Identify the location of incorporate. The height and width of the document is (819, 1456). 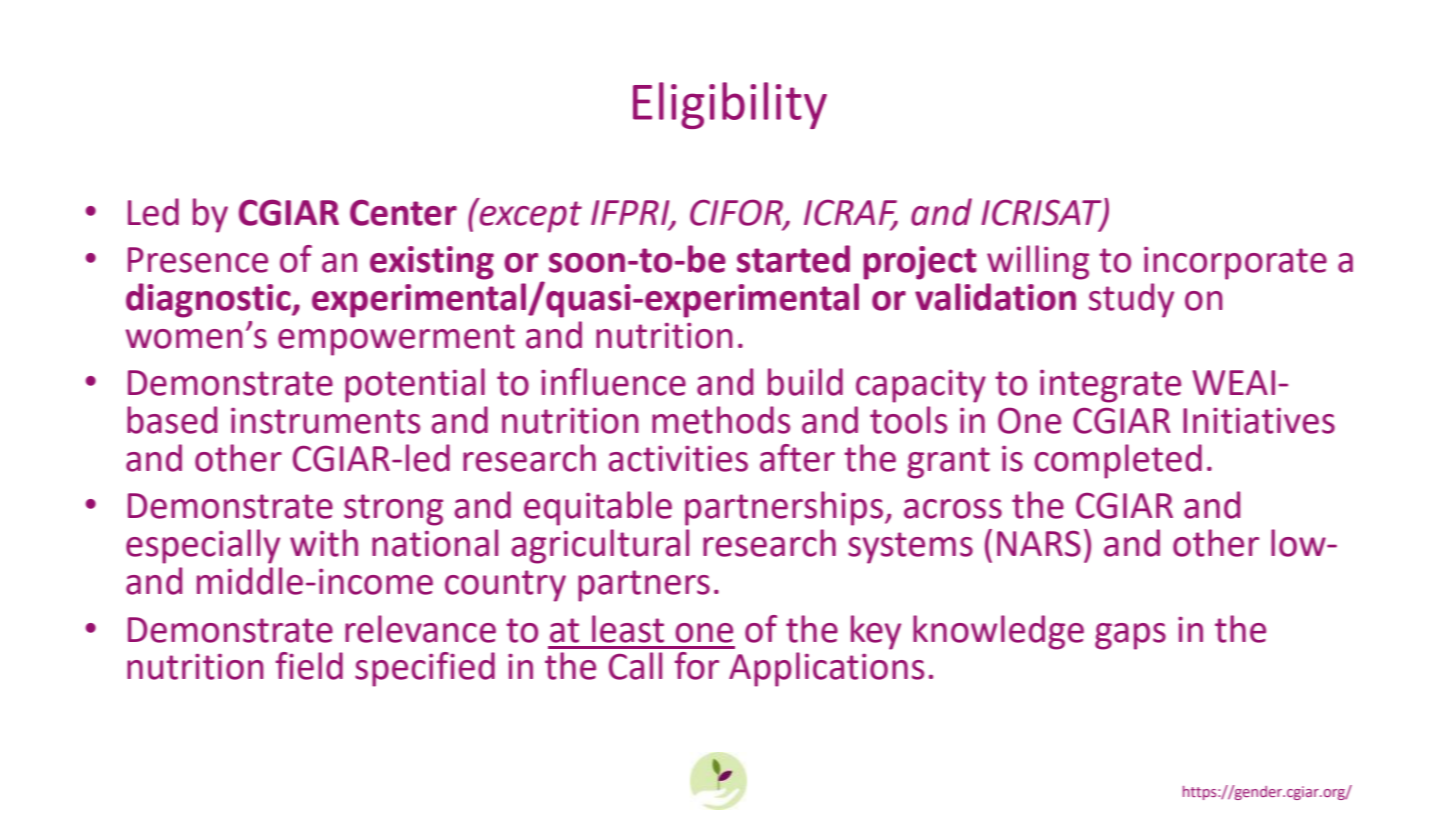
(1235, 263).
